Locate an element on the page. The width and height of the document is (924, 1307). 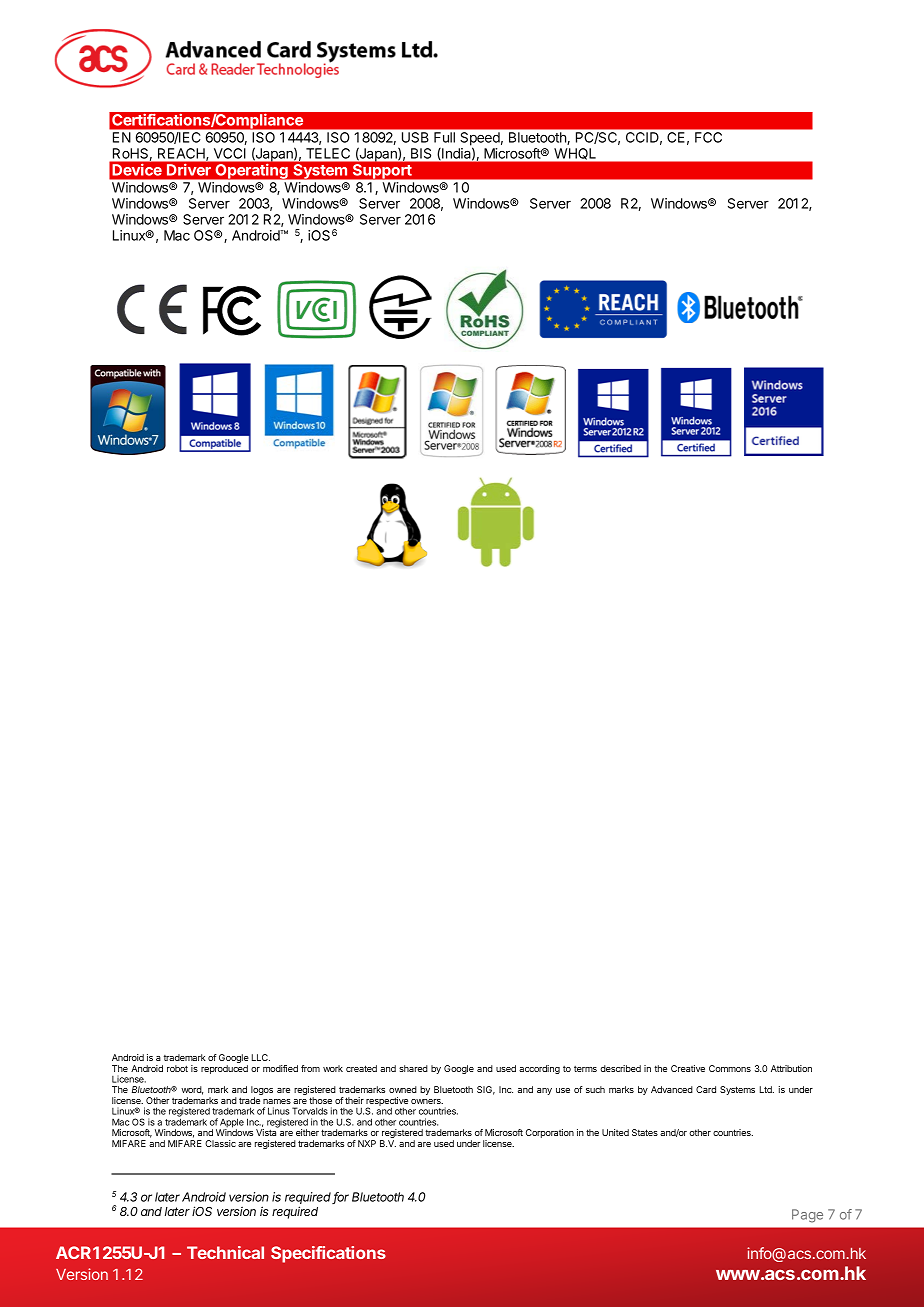
USB is located at coordinates (415, 137).
